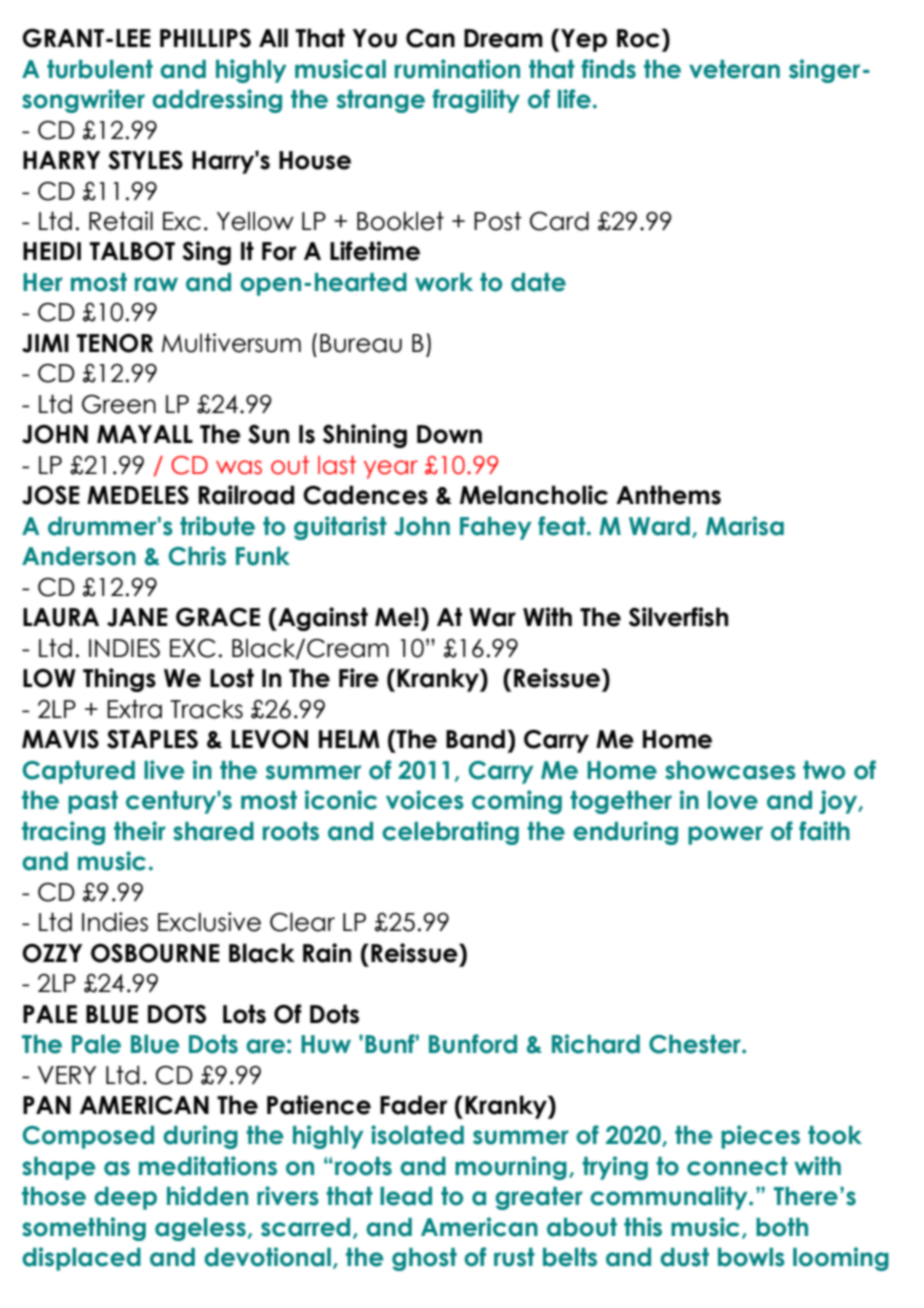 The width and height of the image is (924, 1308). What do you see at coordinates (155, 953) in the image?
I see `OSBOURNE` at bounding box center [155, 953].
